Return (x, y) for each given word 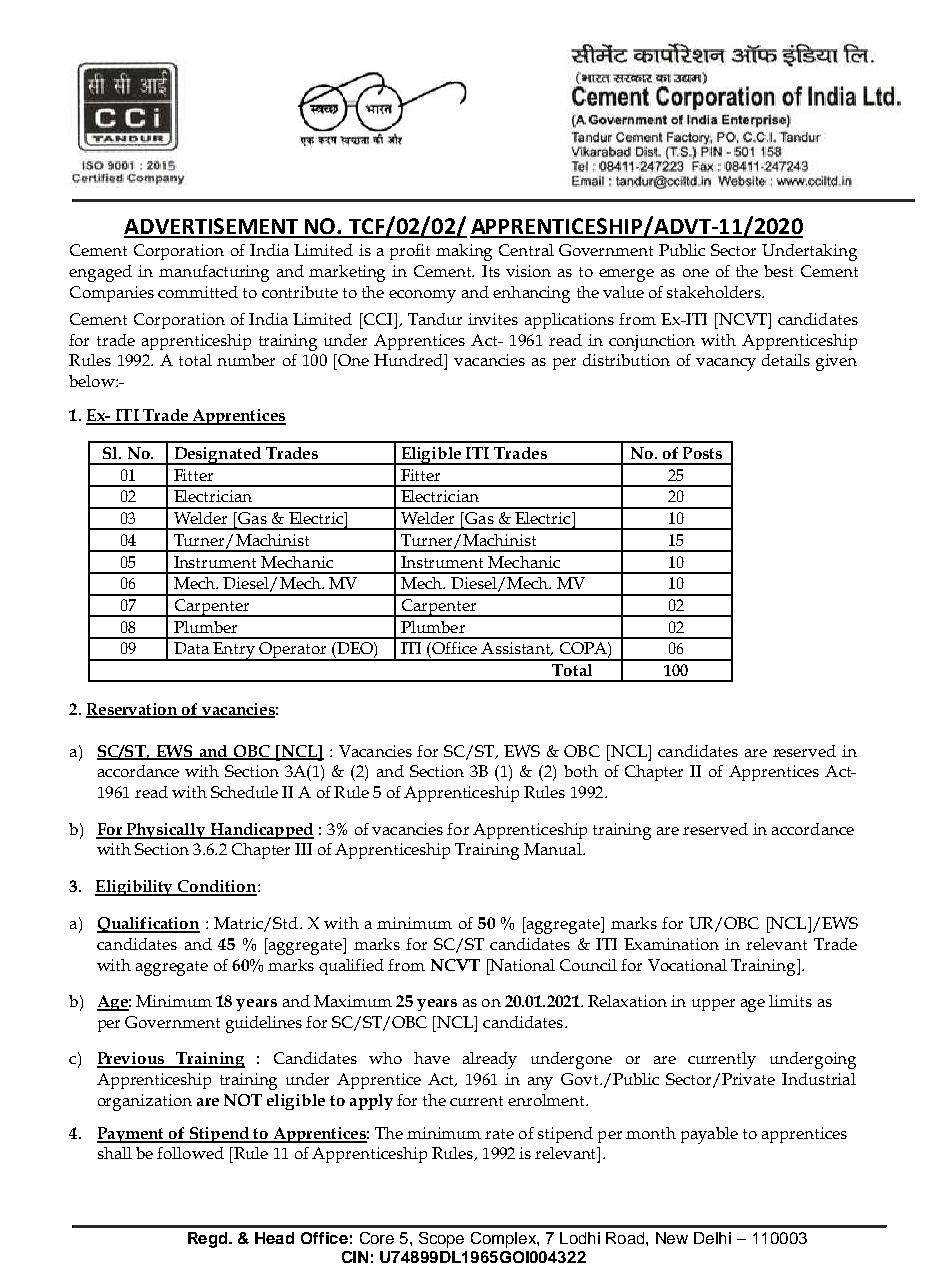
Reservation (133, 710)
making (464, 252)
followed (190, 1153)
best (778, 271)
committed (198, 292)
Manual (554, 849)
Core (377, 1238)
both (581, 771)
